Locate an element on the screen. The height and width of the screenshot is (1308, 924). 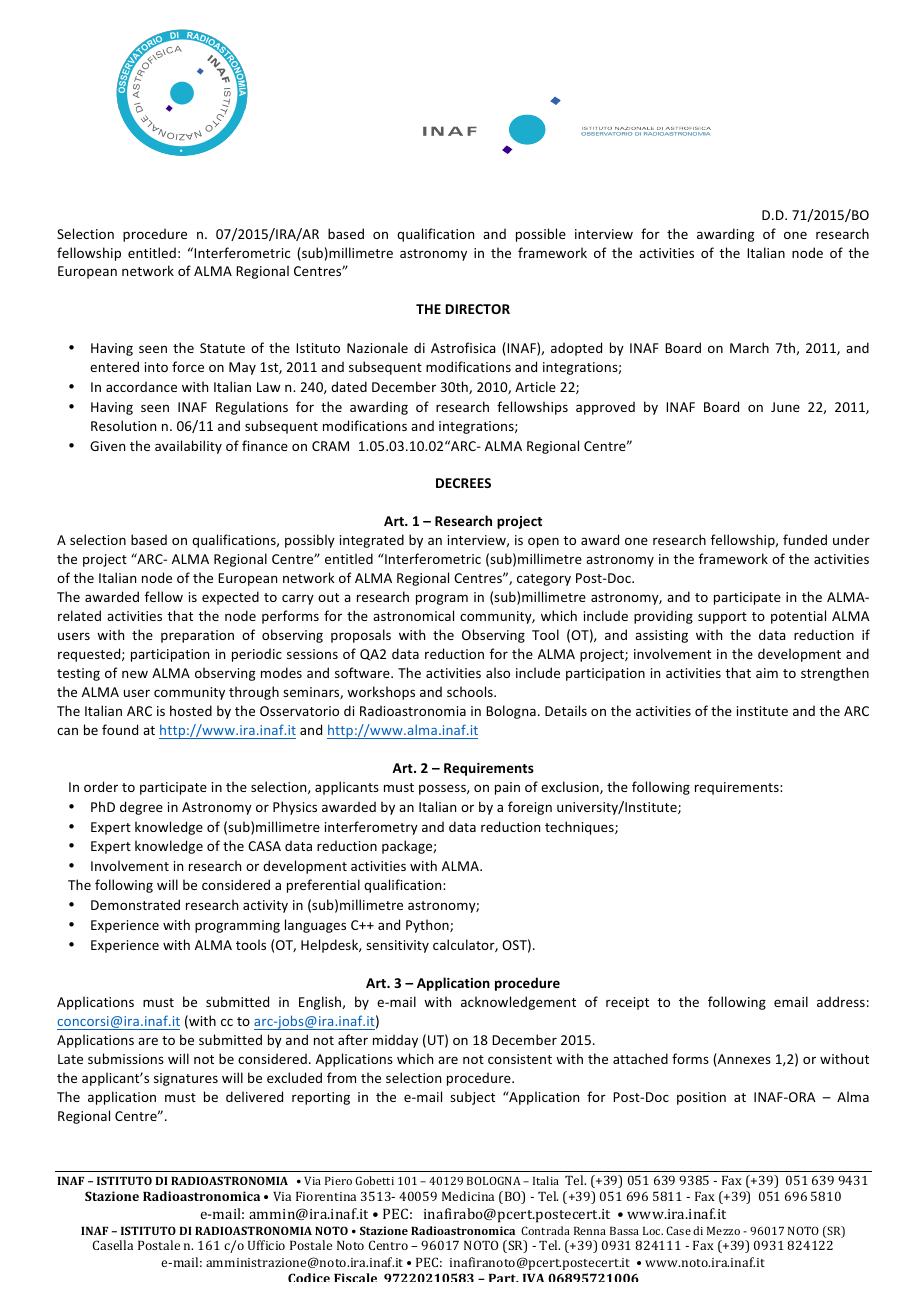
position is located at coordinates (701, 1098).
